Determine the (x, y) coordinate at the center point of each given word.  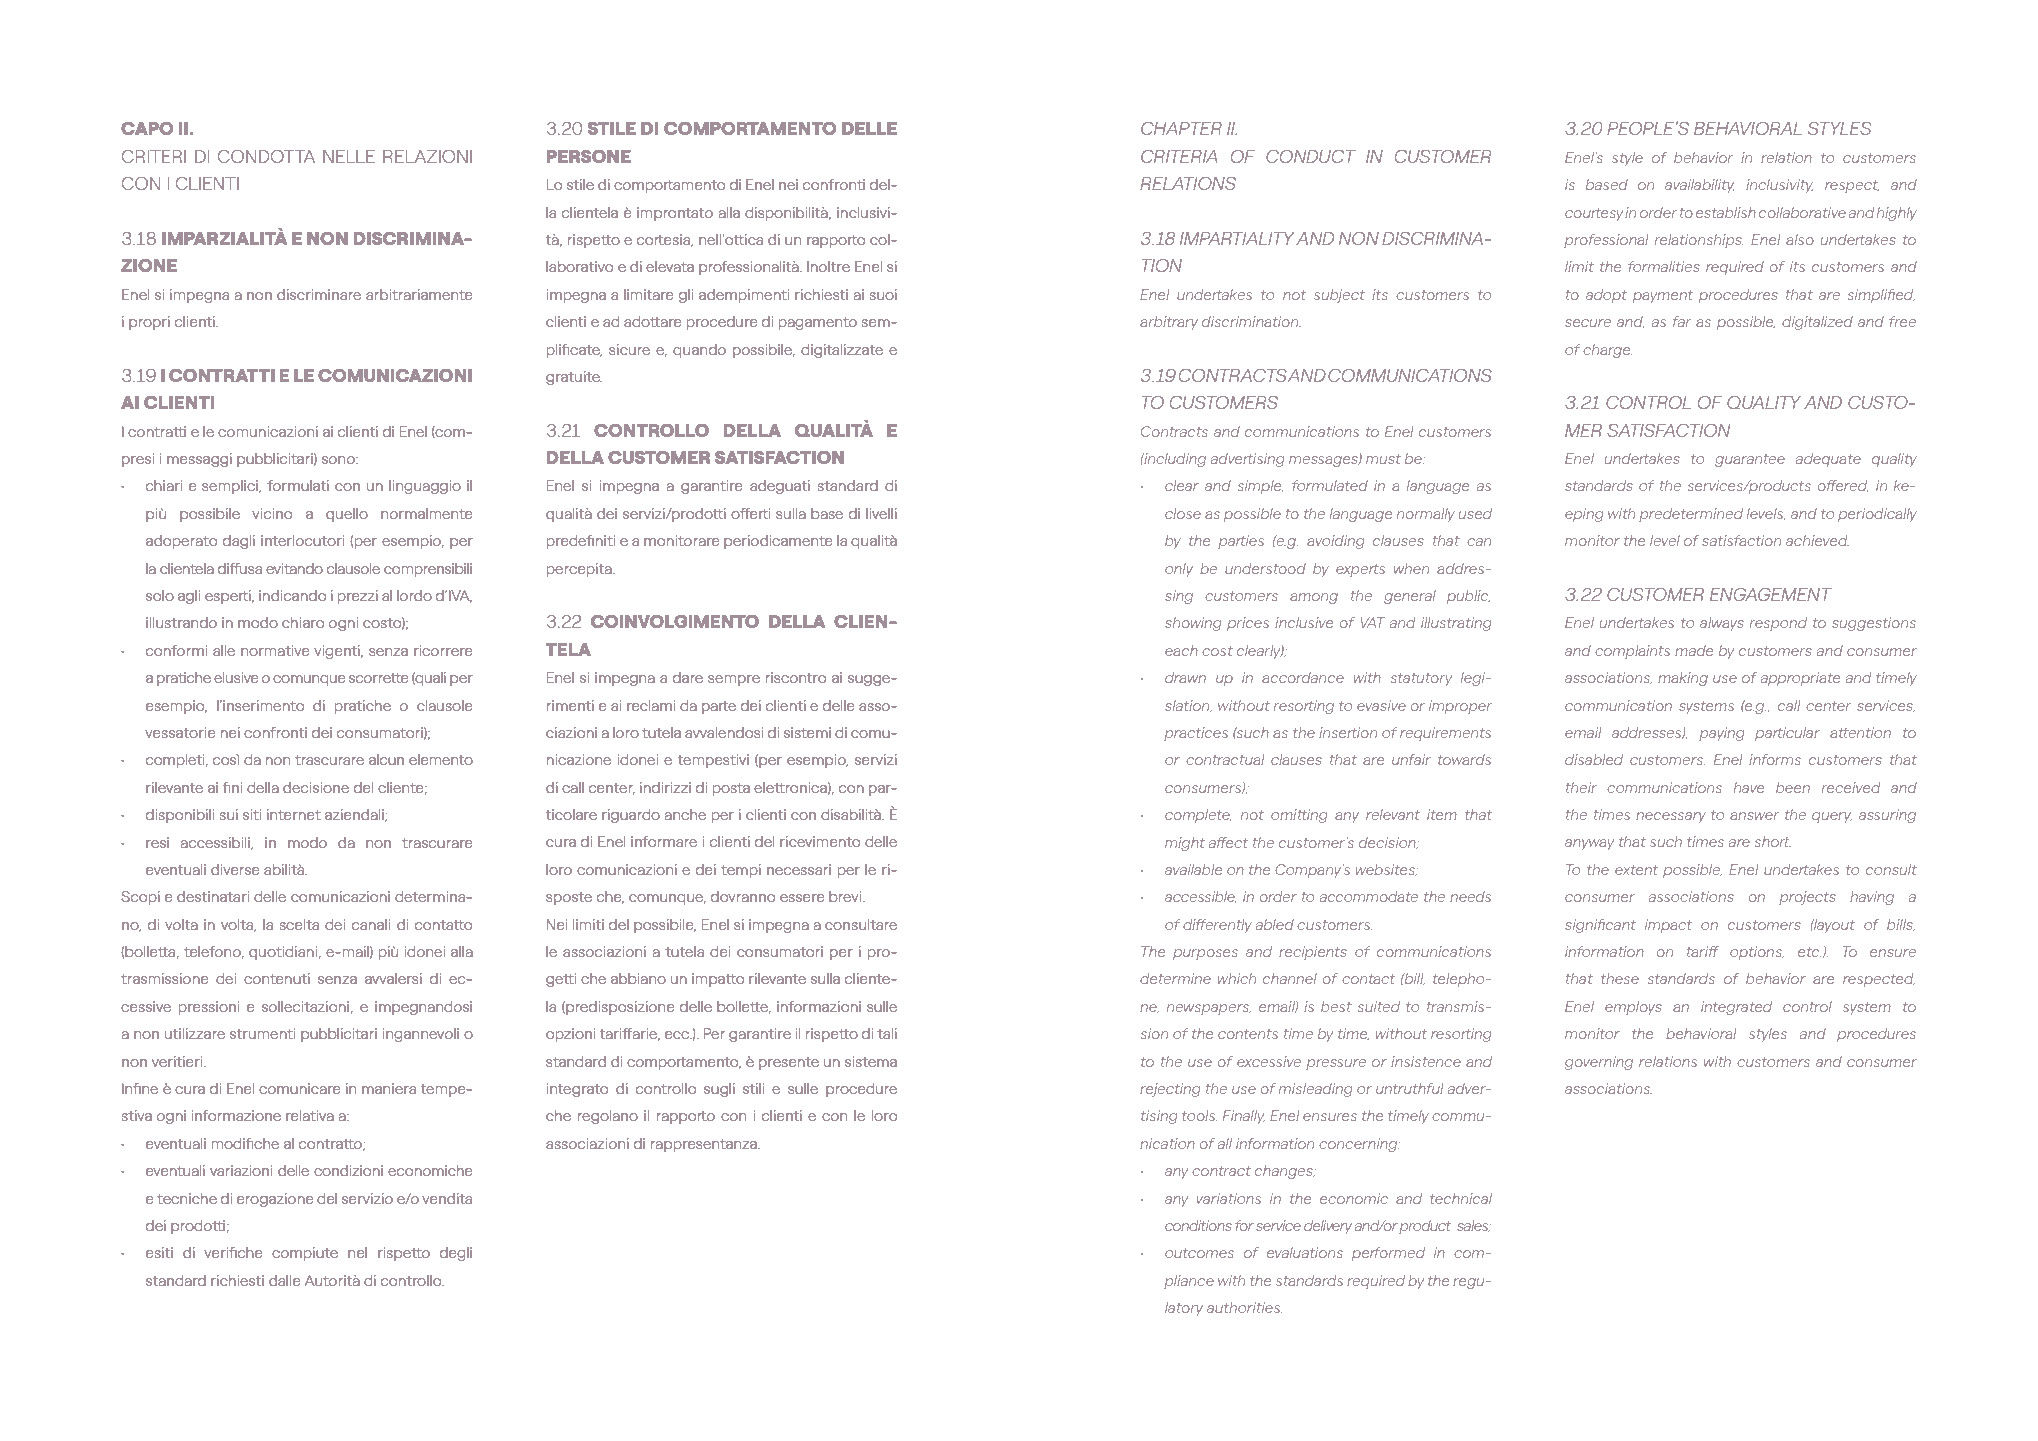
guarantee (1750, 460)
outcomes (1199, 1253)
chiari (164, 485)
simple (1260, 487)
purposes (1205, 954)
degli (456, 1254)
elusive (236, 677)
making (1683, 679)
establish (1726, 212)
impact (1668, 926)
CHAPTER (1181, 128)
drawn (1185, 677)
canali (371, 924)
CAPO (147, 128)
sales (1474, 1226)
